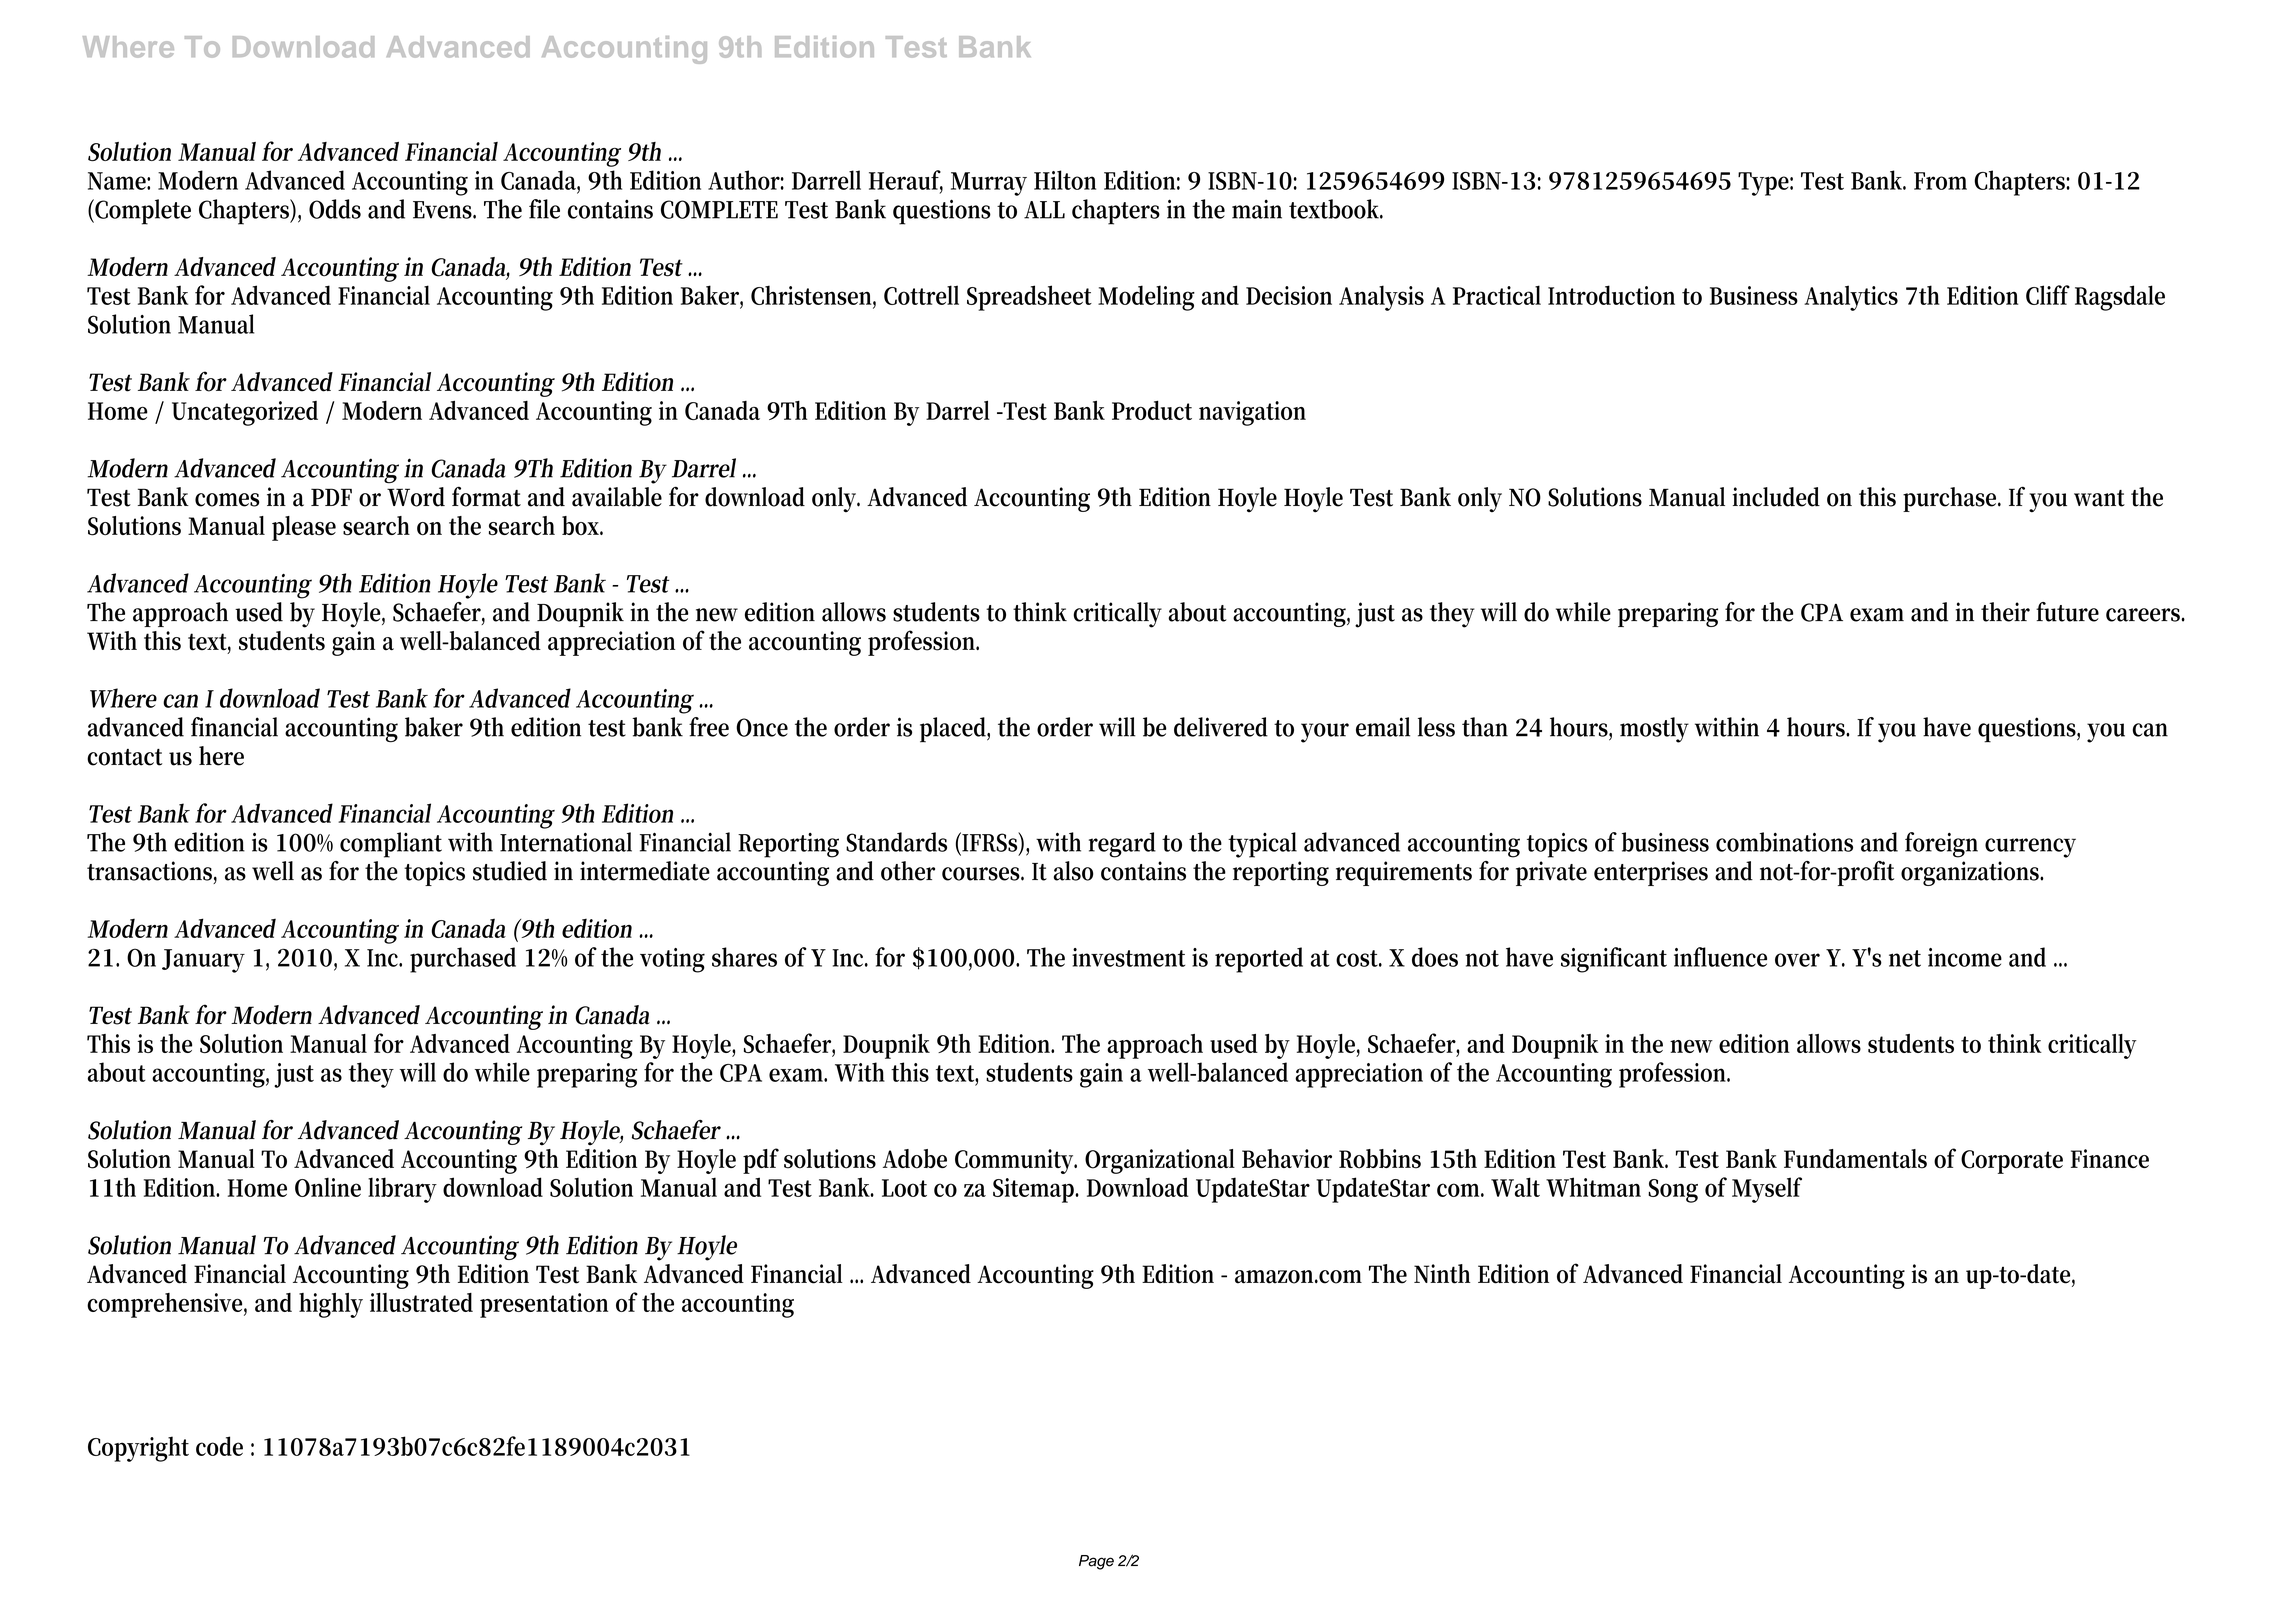 Image resolution: width=2284 pixels, height=1615 pixels. Describe the element at coordinates (203, 961) in the screenshot. I see `January` at that location.
